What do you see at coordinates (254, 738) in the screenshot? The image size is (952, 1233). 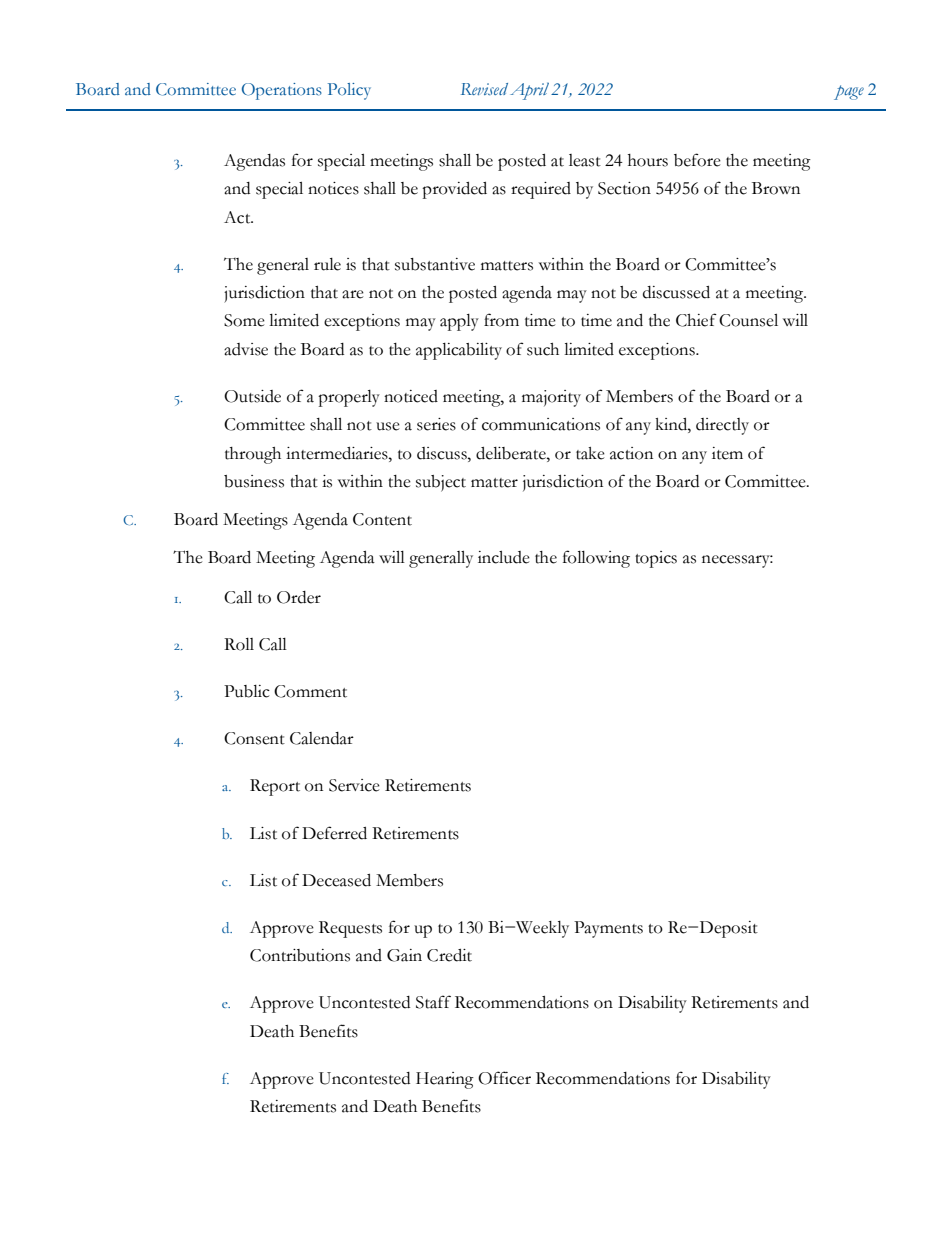 I see `Consent` at bounding box center [254, 738].
